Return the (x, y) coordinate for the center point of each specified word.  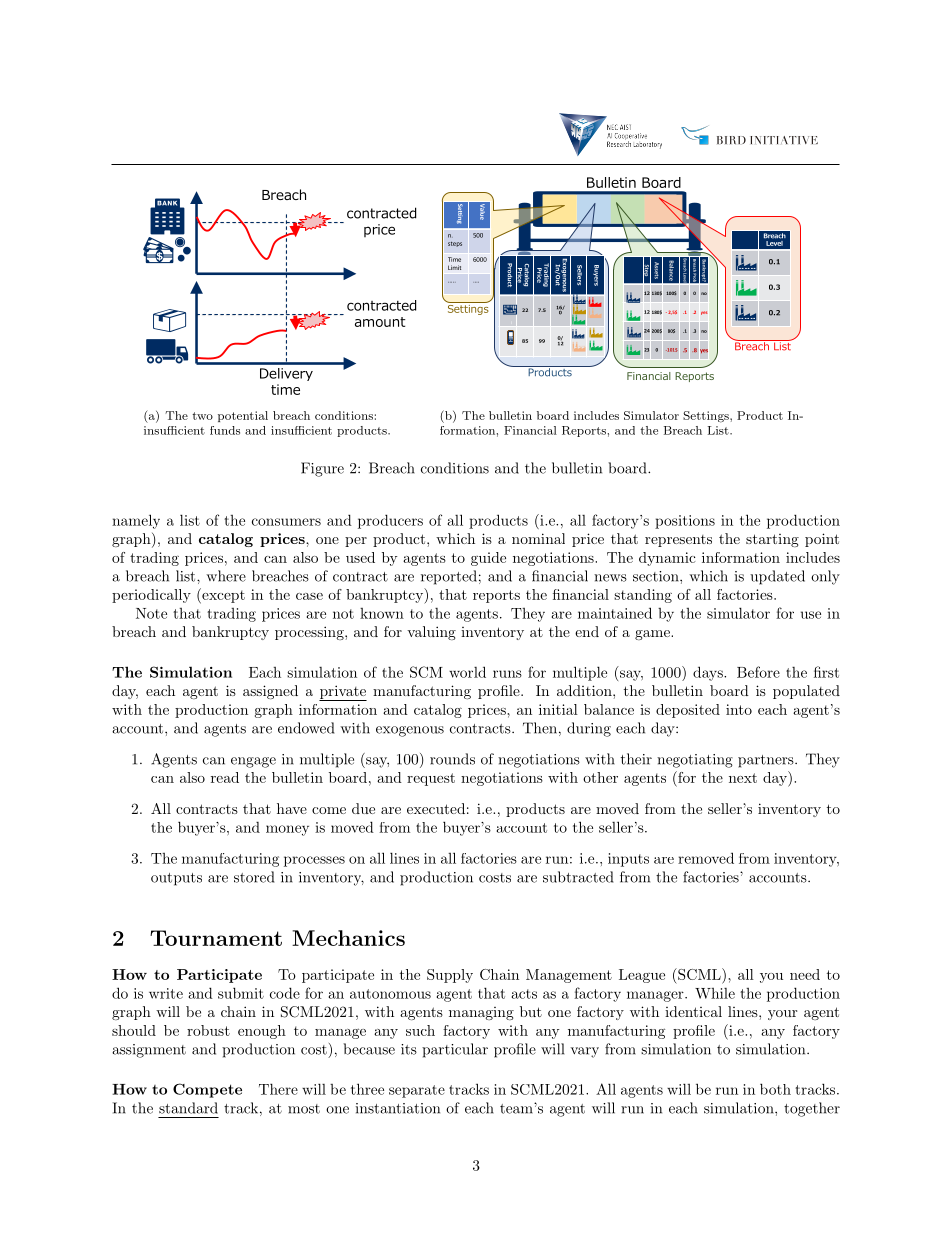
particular (455, 1050)
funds (225, 430)
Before (758, 672)
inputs (628, 860)
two (202, 416)
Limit (454, 267)
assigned (270, 692)
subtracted (578, 877)
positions (685, 522)
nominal (538, 538)
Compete (207, 1090)
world (467, 672)
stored (254, 877)
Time (454, 259)
